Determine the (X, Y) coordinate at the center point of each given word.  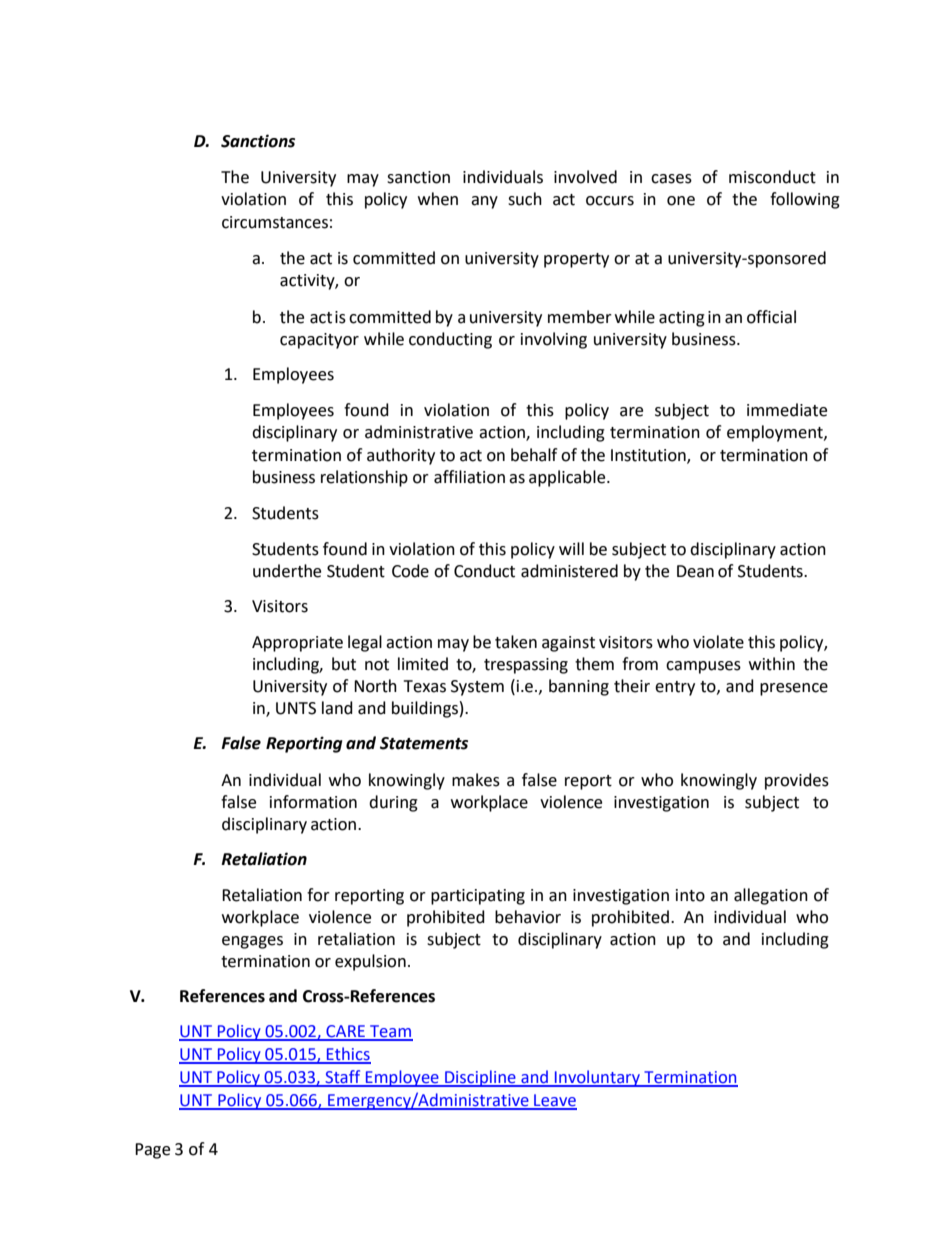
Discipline (480, 1078)
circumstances (275, 222)
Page (152, 1151)
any (484, 202)
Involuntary (597, 1078)
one (681, 201)
